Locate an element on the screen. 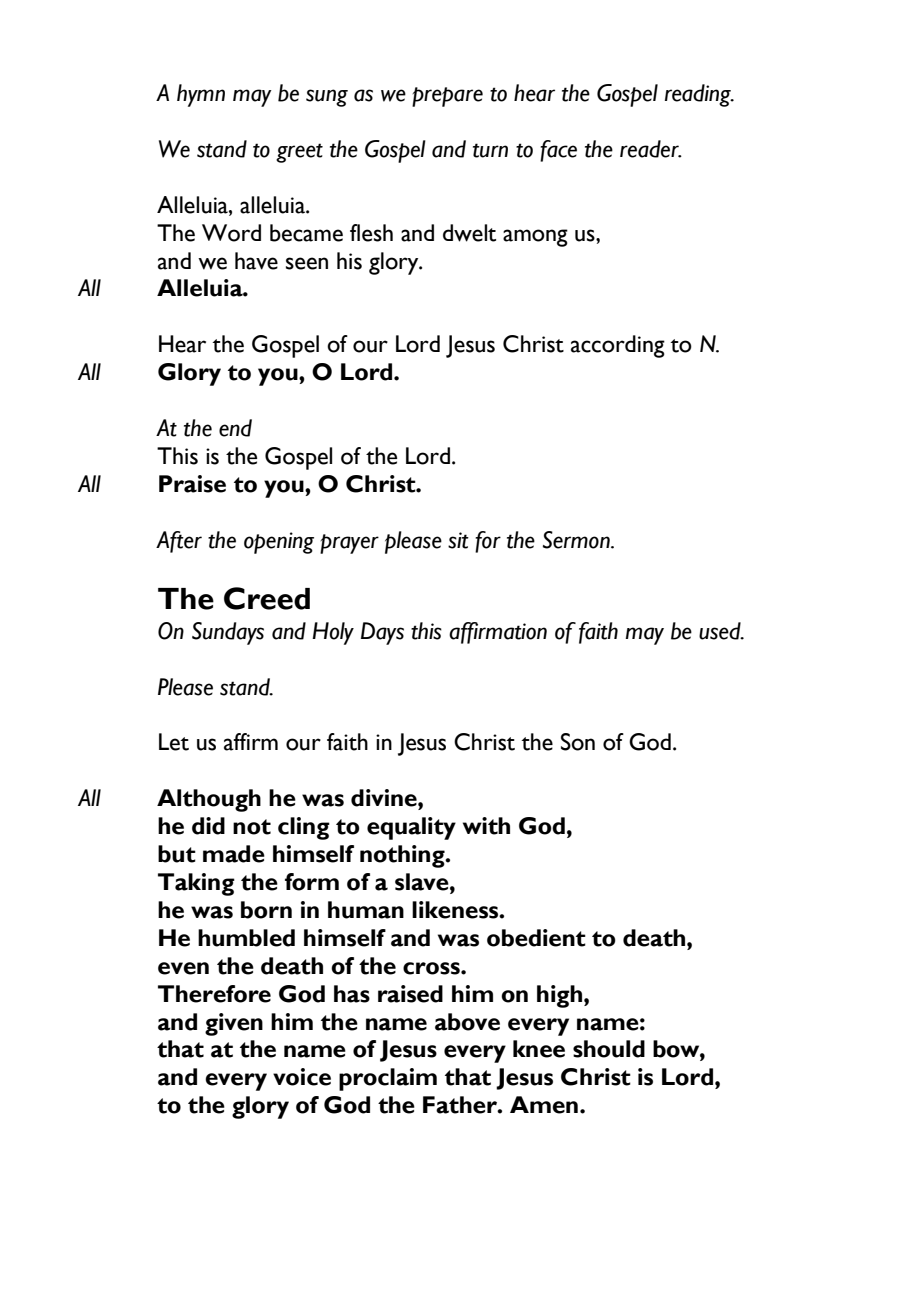  given is located at coordinates (234, 1024).
